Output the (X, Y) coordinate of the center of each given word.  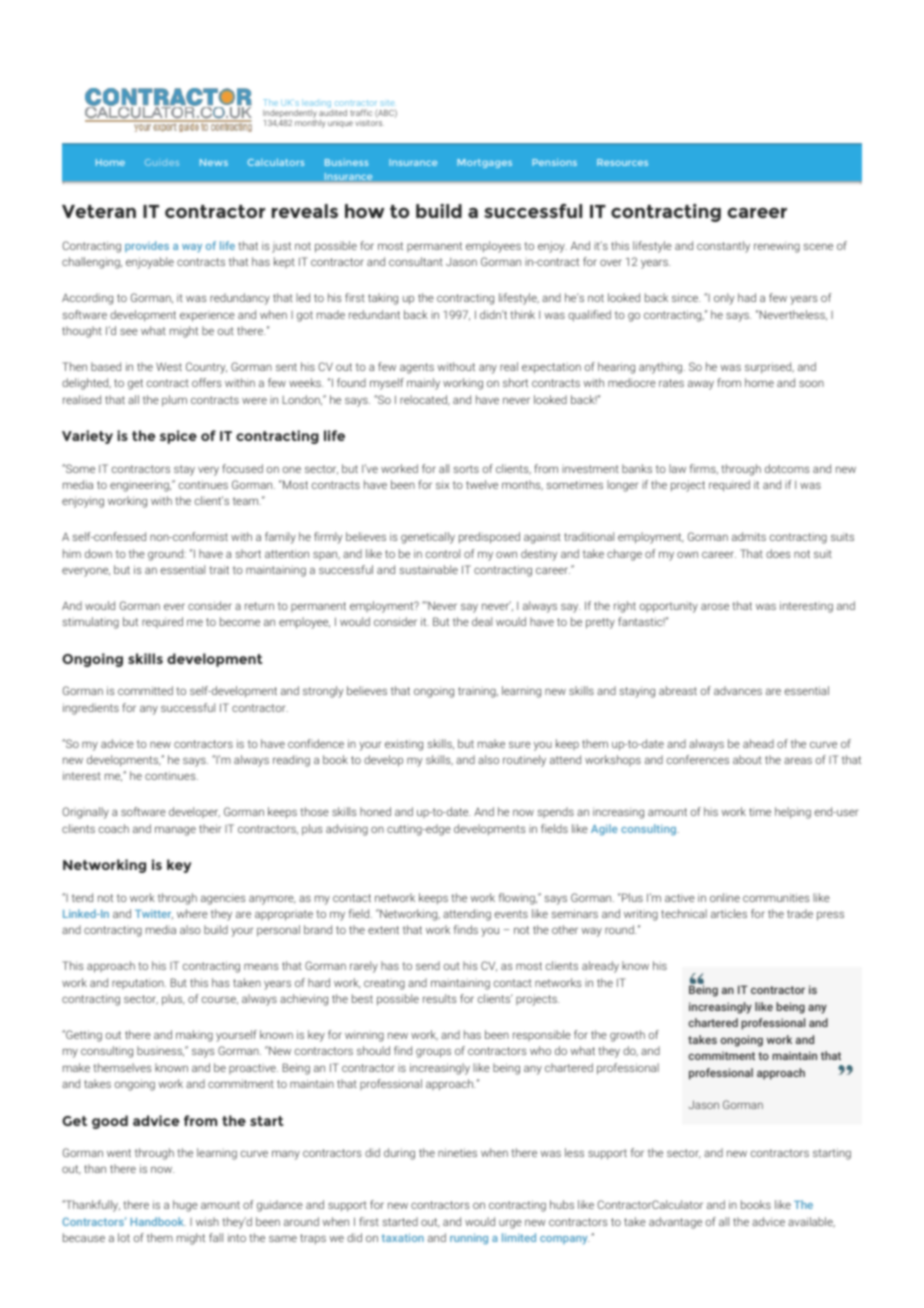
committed (145, 690)
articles (729, 913)
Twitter (154, 914)
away (701, 385)
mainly (423, 384)
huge (185, 1206)
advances (738, 690)
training (478, 692)
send (428, 965)
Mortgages (484, 163)
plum (174, 401)
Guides (162, 162)
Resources (622, 162)
